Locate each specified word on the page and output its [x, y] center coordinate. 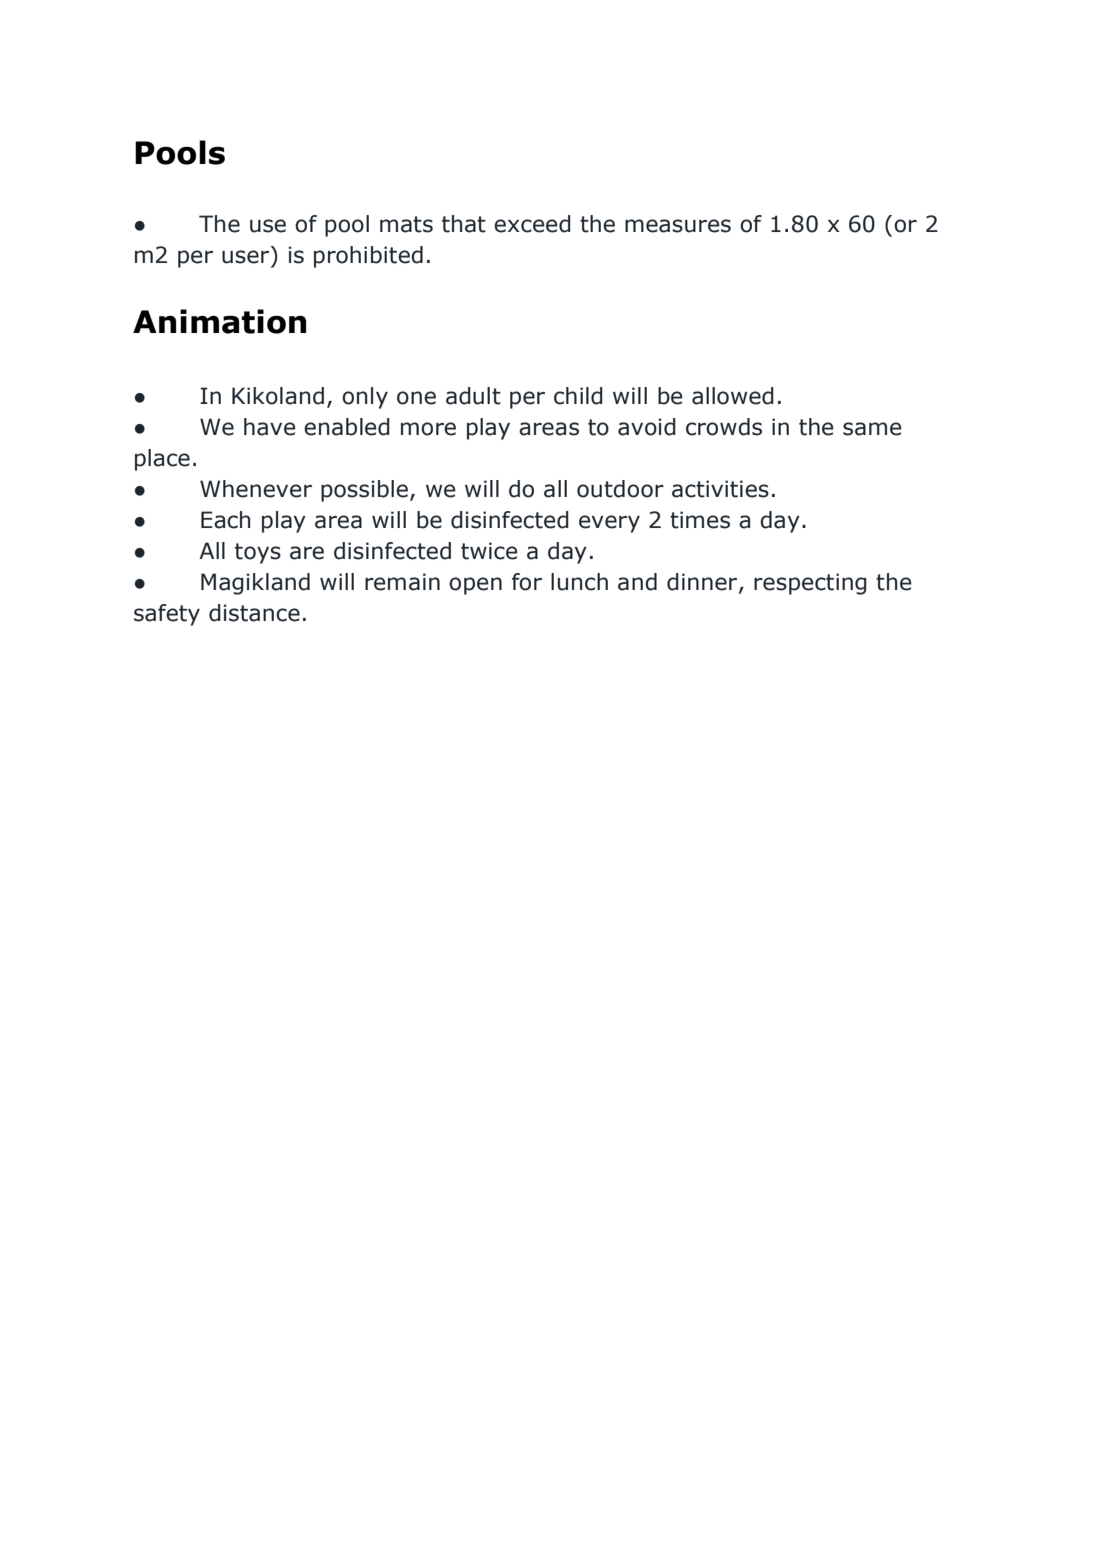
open [475, 586]
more [428, 429]
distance [254, 613]
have [270, 427]
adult [473, 396]
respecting [810, 584]
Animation [219, 321]
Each [226, 520]
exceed [532, 224]
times [700, 520]
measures [678, 226]
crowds [724, 427]
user [245, 257]
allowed [733, 396]
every [609, 524]
